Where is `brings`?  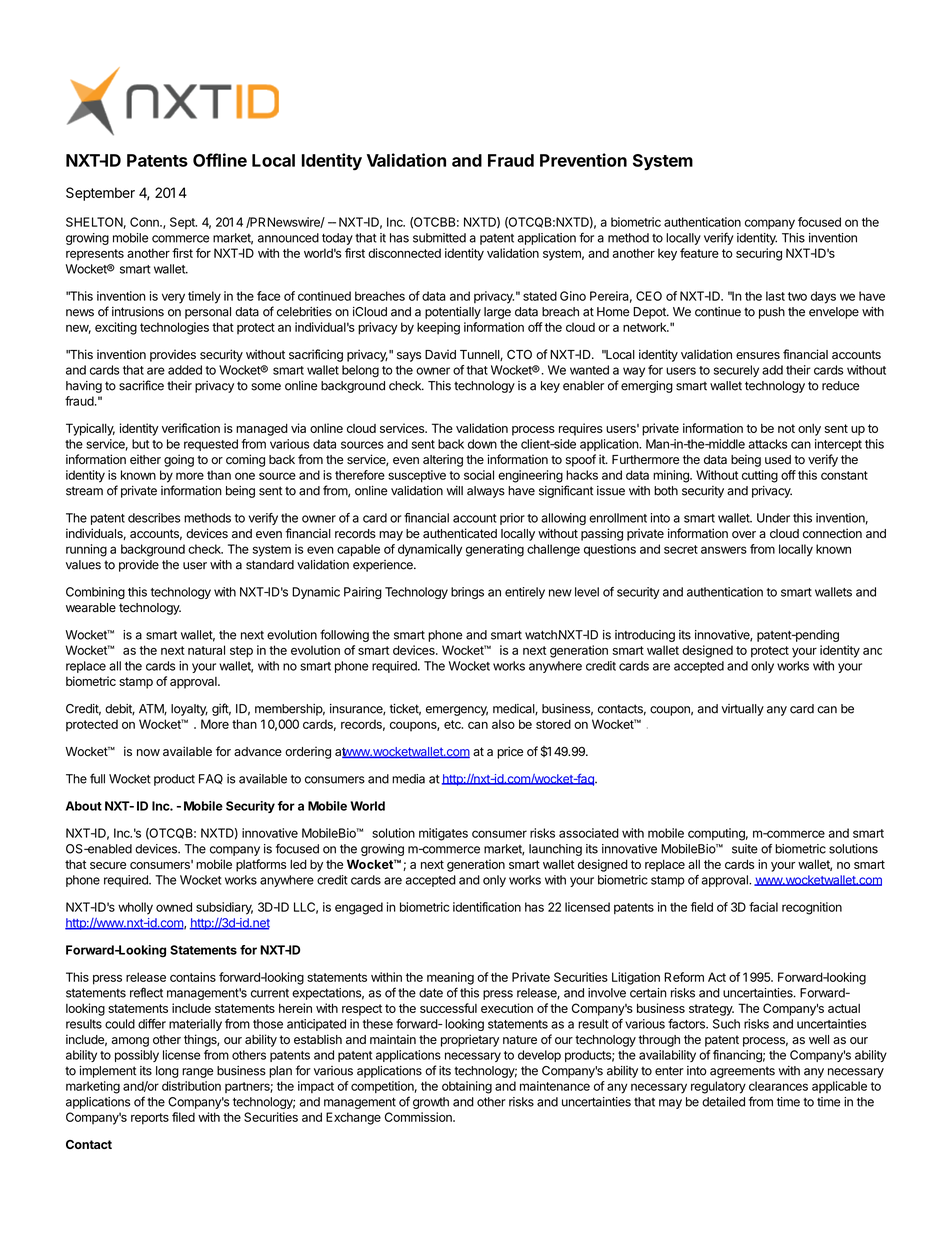
brings is located at coordinates (467, 593).
